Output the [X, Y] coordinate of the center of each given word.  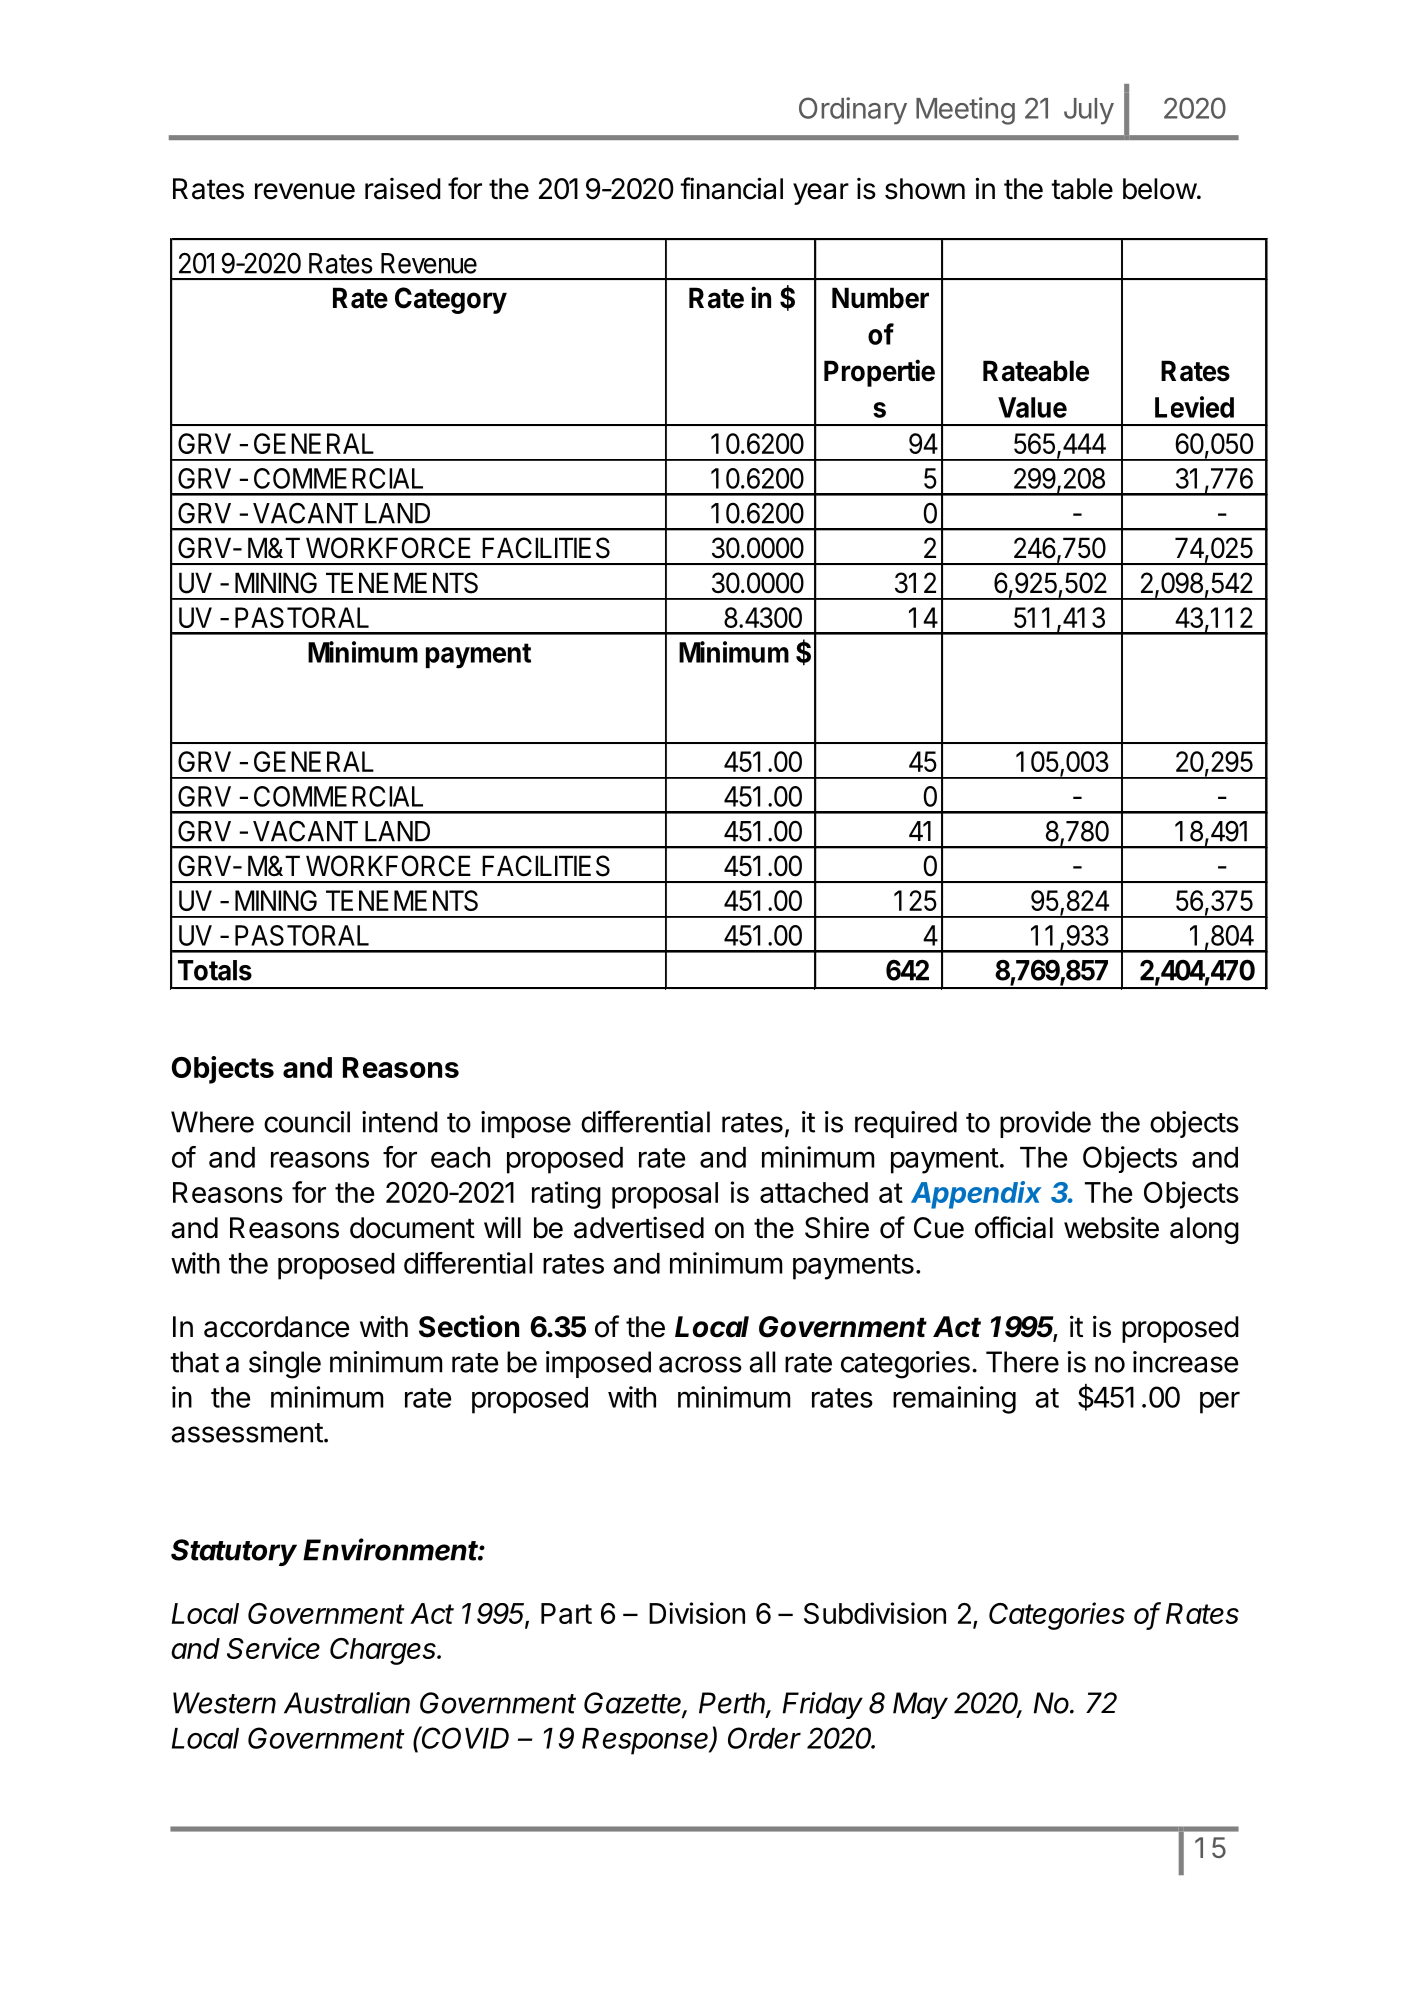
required [906, 1124]
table [1082, 189]
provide [1045, 1124]
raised [403, 189]
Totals [215, 970]
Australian [347, 1703]
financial [731, 188]
